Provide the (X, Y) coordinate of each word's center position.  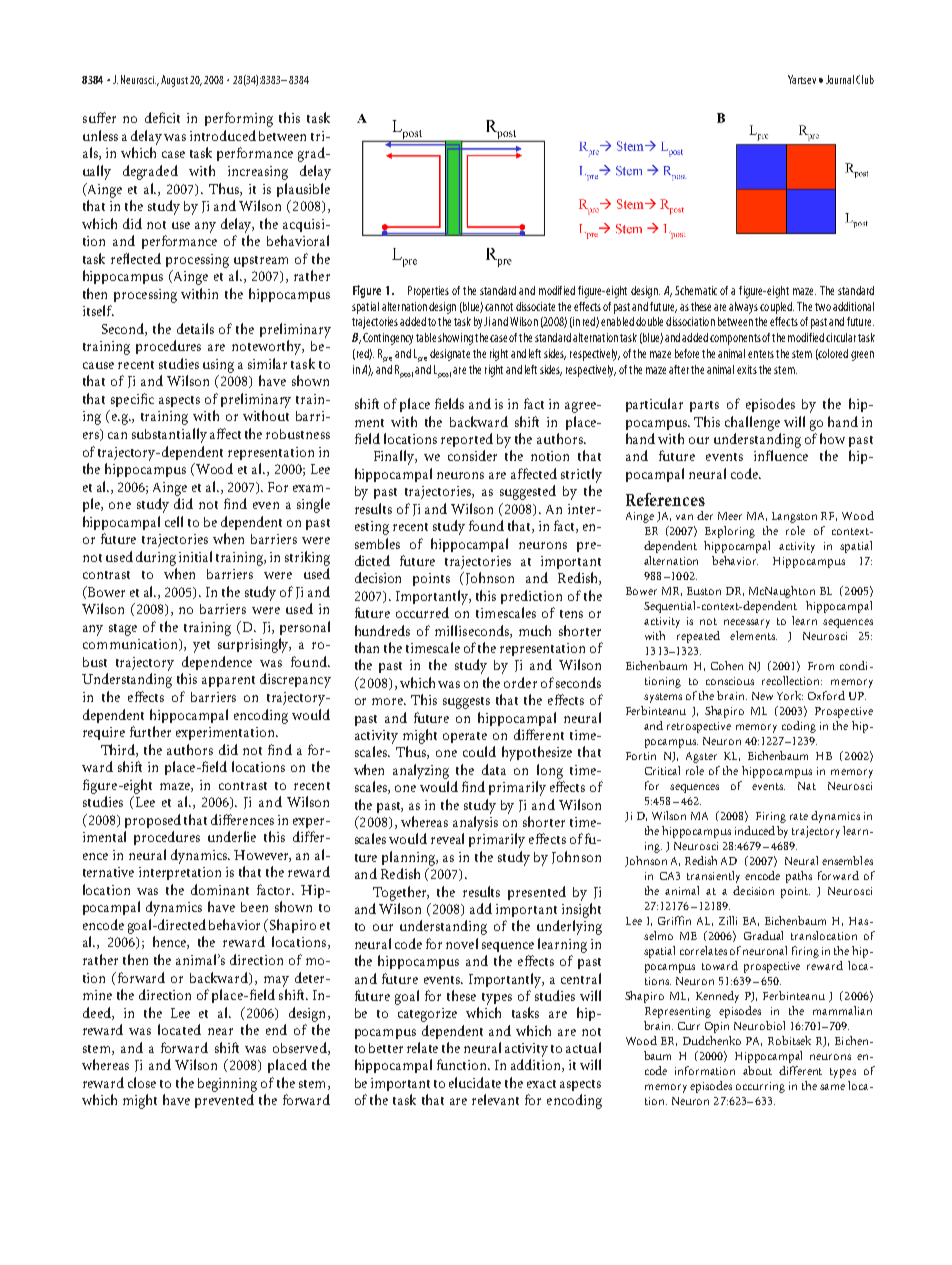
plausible (303, 190)
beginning (227, 1085)
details (195, 328)
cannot (499, 307)
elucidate (475, 1082)
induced (755, 830)
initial (195, 556)
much (535, 630)
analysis (475, 823)
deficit (162, 117)
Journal (840, 79)
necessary (747, 623)
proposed (153, 821)
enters (761, 354)
